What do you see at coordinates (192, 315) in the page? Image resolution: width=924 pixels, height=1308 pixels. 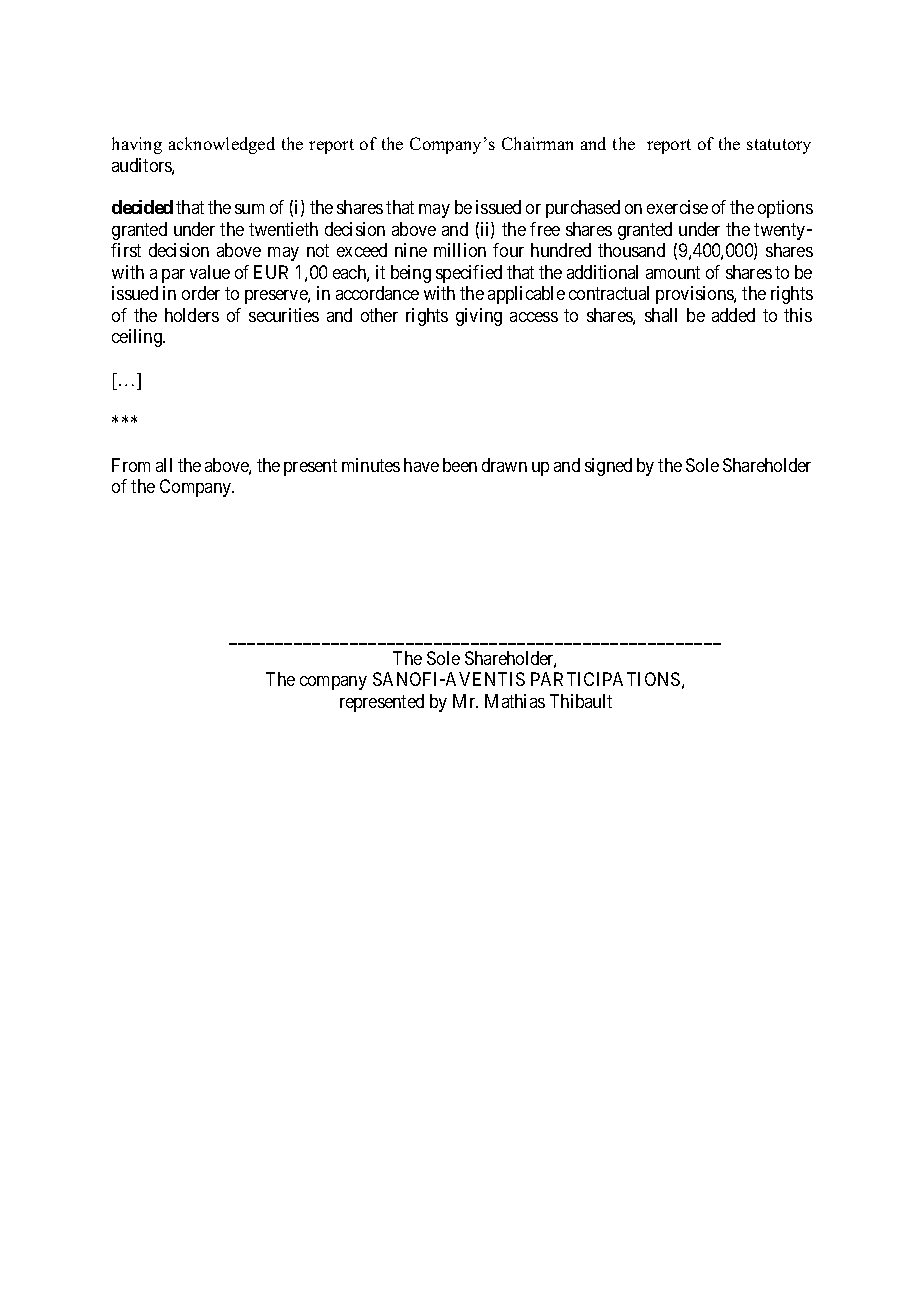 I see `holders` at bounding box center [192, 315].
